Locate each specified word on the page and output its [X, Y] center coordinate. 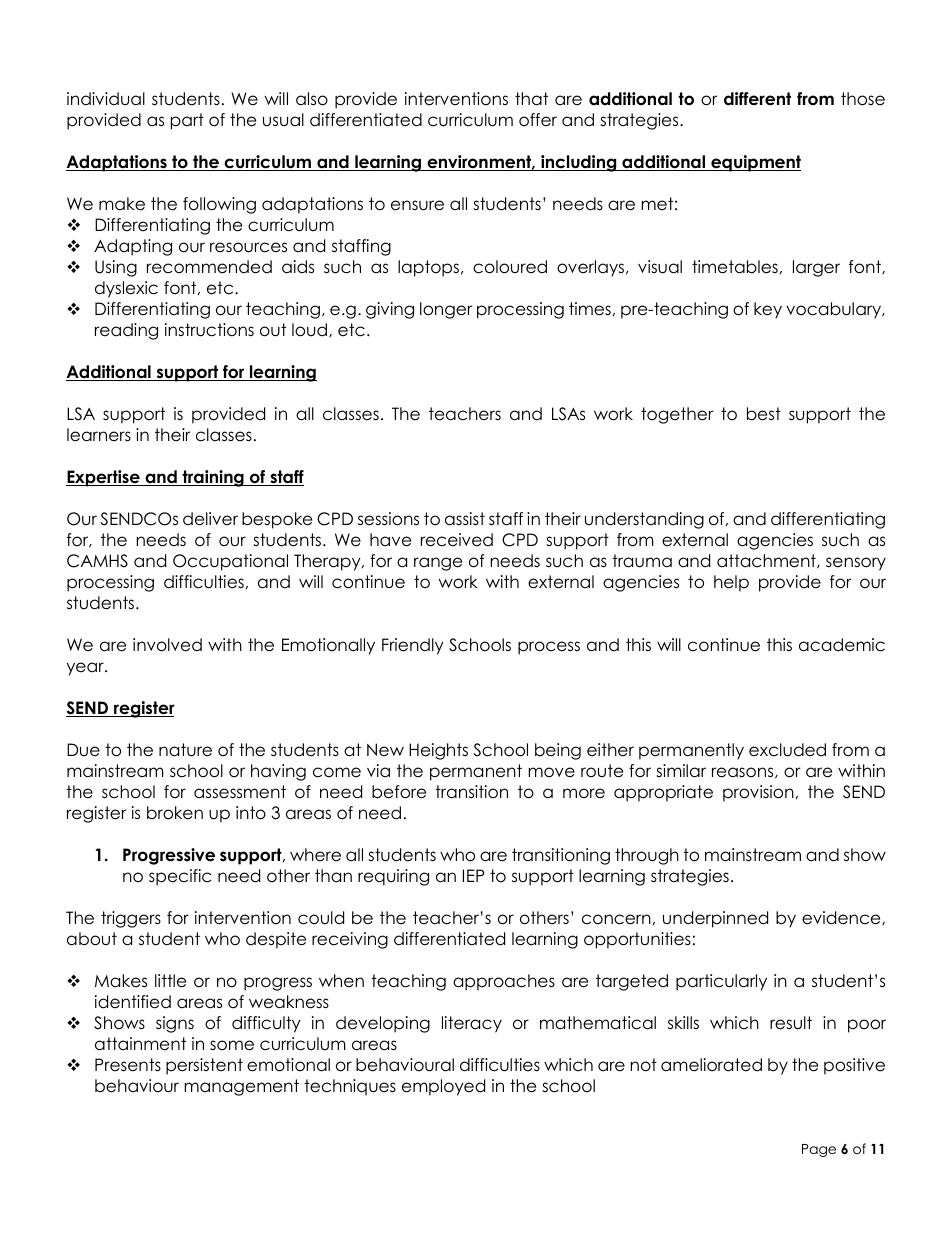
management [241, 1087]
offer [538, 120]
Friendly [413, 646]
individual [106, 99]
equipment [755, 163]
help [731, 583]
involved [167, 645]
